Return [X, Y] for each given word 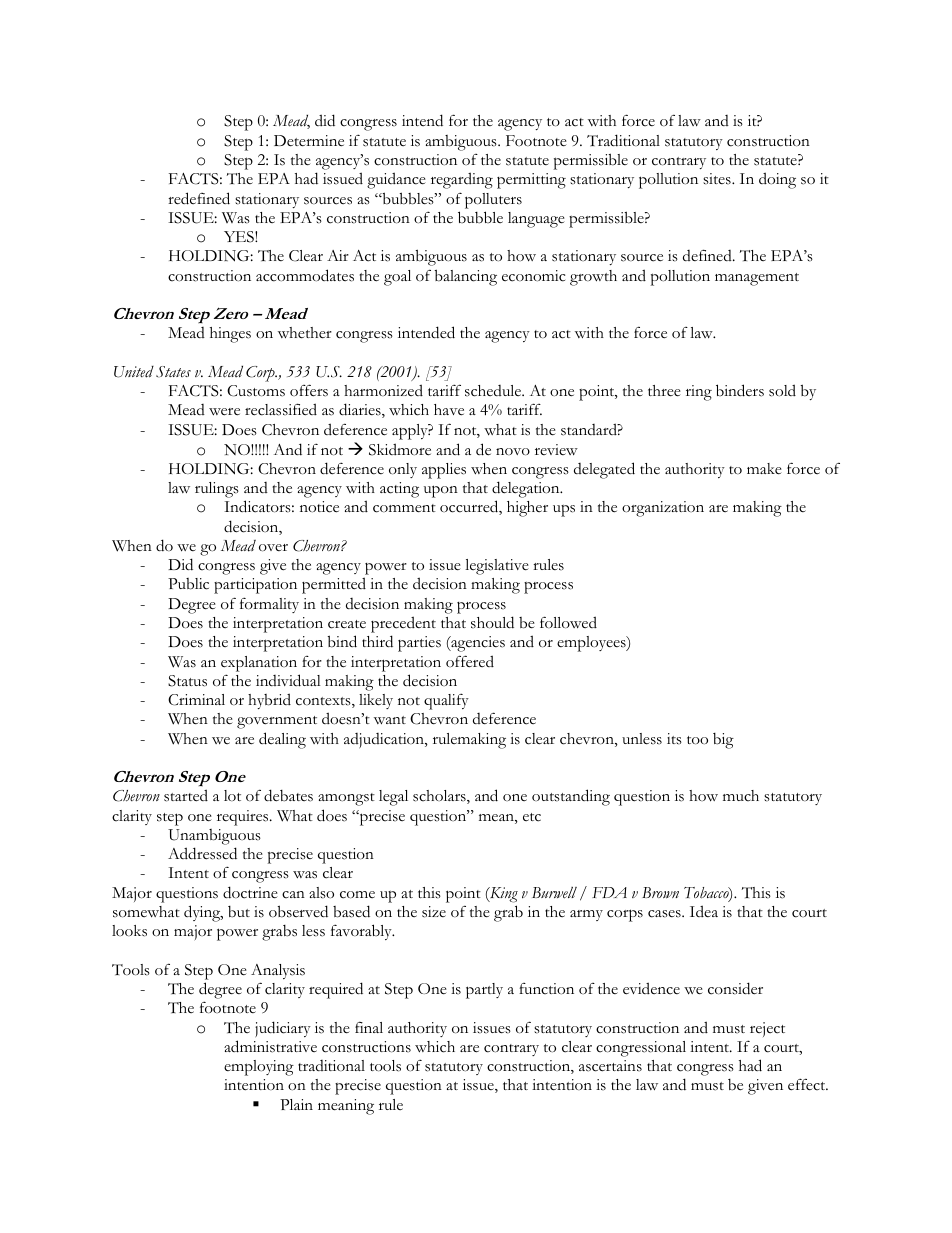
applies [444, 471]
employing [259, 1068]
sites [718, 179]
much [741, 796]
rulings [217, 490]
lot [232, 795]
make [764, 469]
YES [240, 237]
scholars [440, 797]
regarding [462, 180]
